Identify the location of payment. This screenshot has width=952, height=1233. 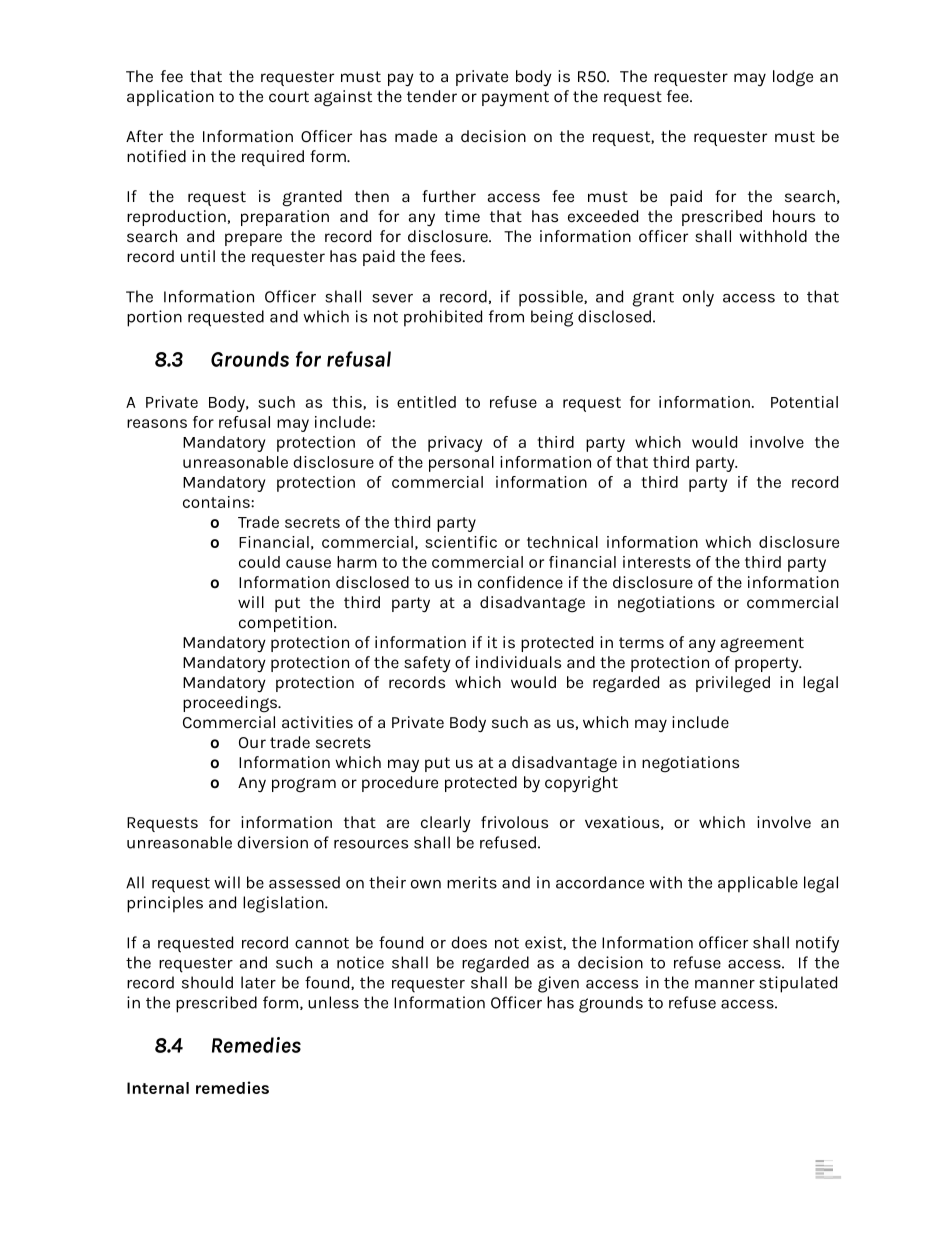
(515, 98).
